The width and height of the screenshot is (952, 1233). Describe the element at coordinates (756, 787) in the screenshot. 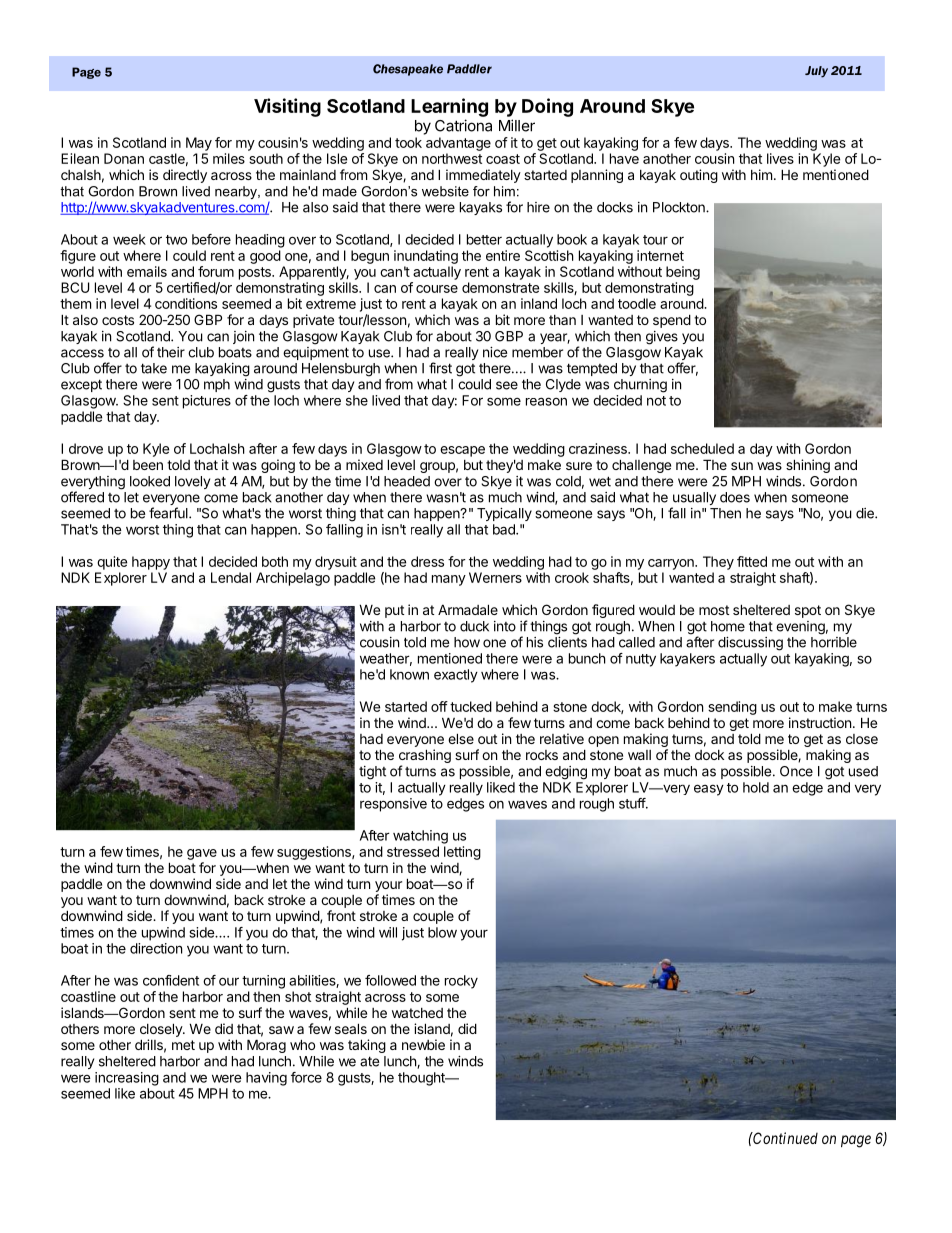

I see `hold` at that location.
